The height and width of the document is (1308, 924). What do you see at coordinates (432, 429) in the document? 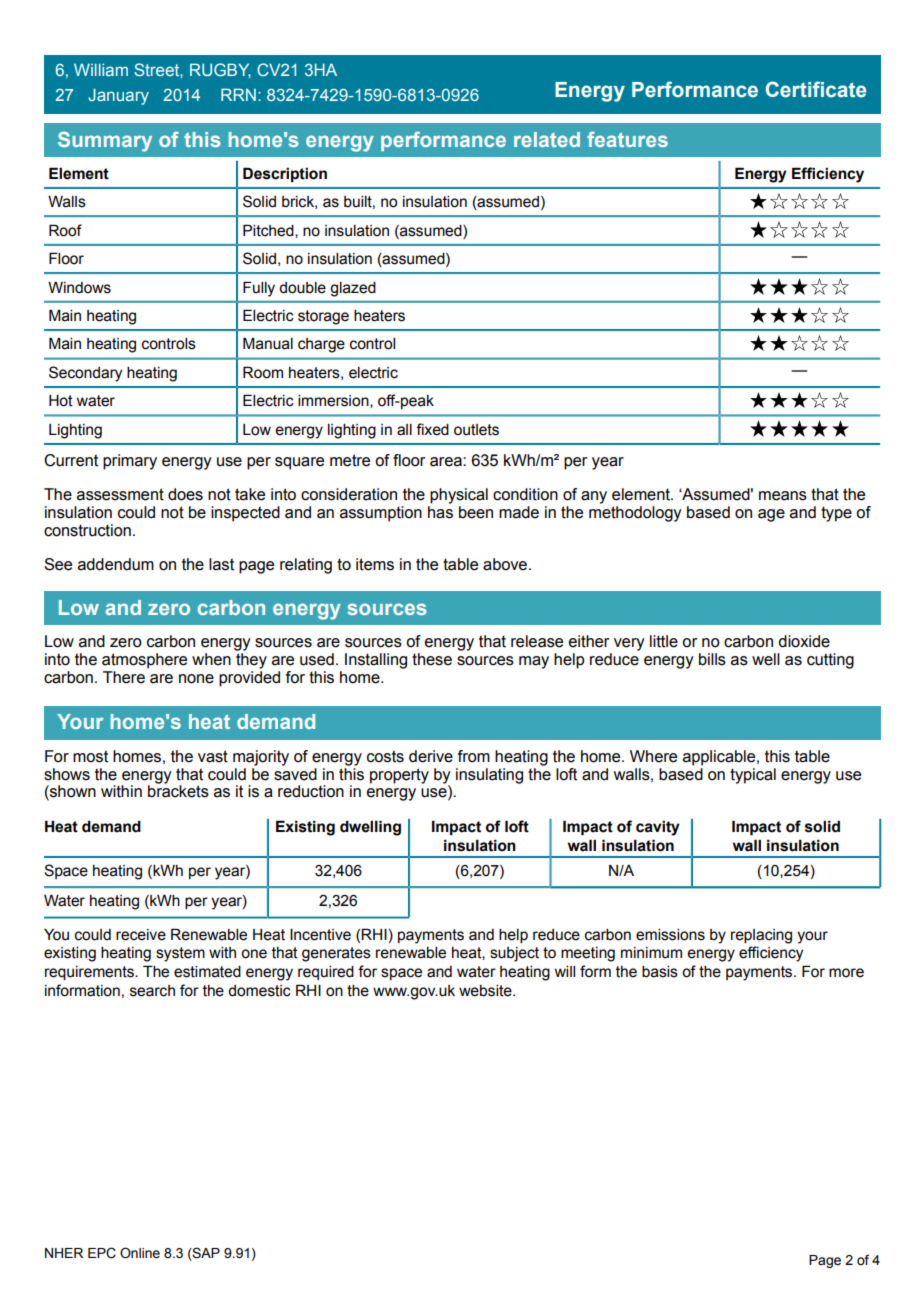
I see `fixed` at bounding box center [432, 429].
